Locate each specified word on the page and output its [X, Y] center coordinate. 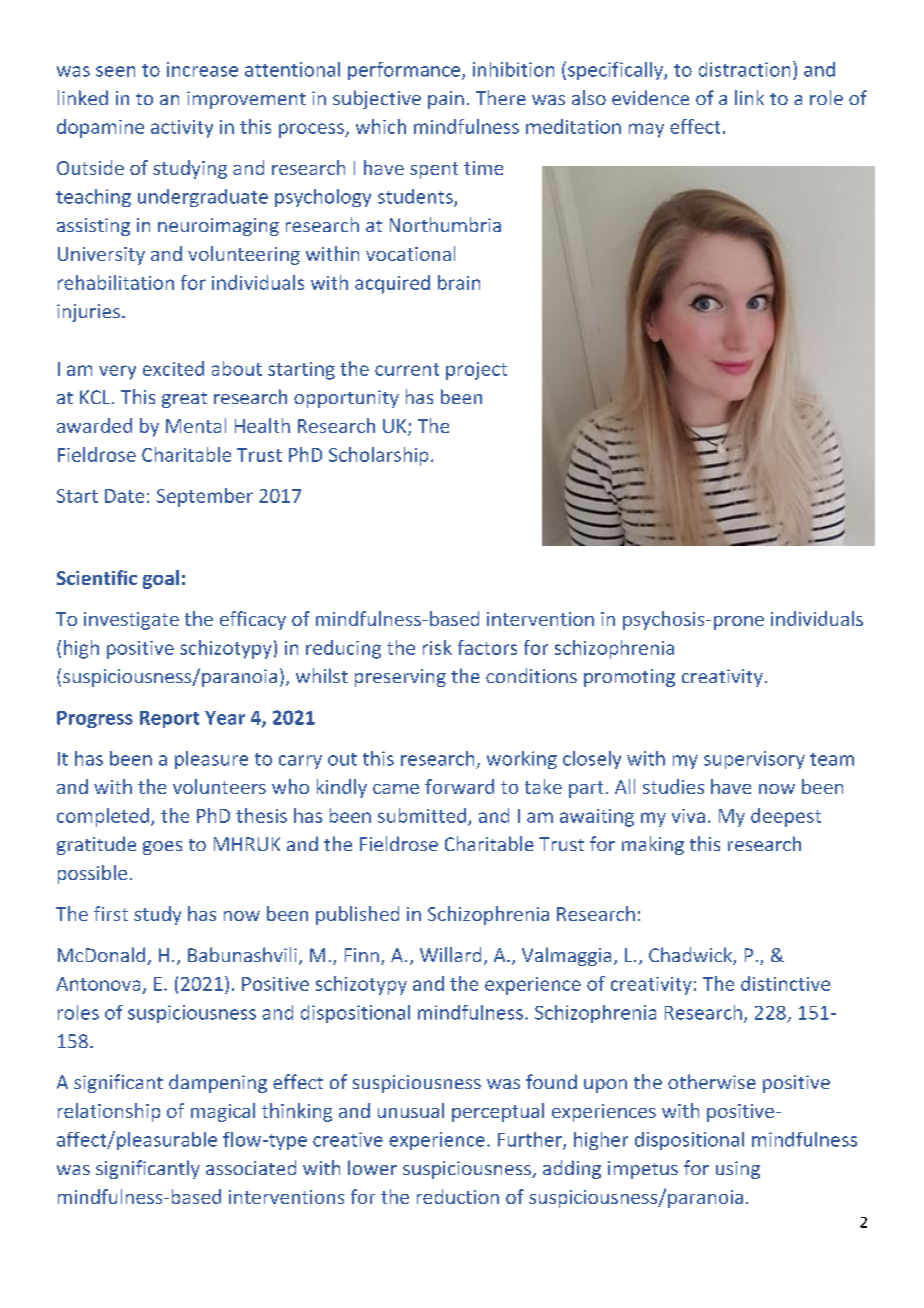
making [653, 845]
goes [162, 848]
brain [459, 282]
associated [251, 1167]
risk [437, 647]
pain [446, 100]
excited [173, 368]
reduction [458, 1196]
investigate [131, 621]
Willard [450, 954]
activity [182, 129]
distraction [744, 69]
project [476, 371]
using [738, 1170]
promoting [629, 678]
